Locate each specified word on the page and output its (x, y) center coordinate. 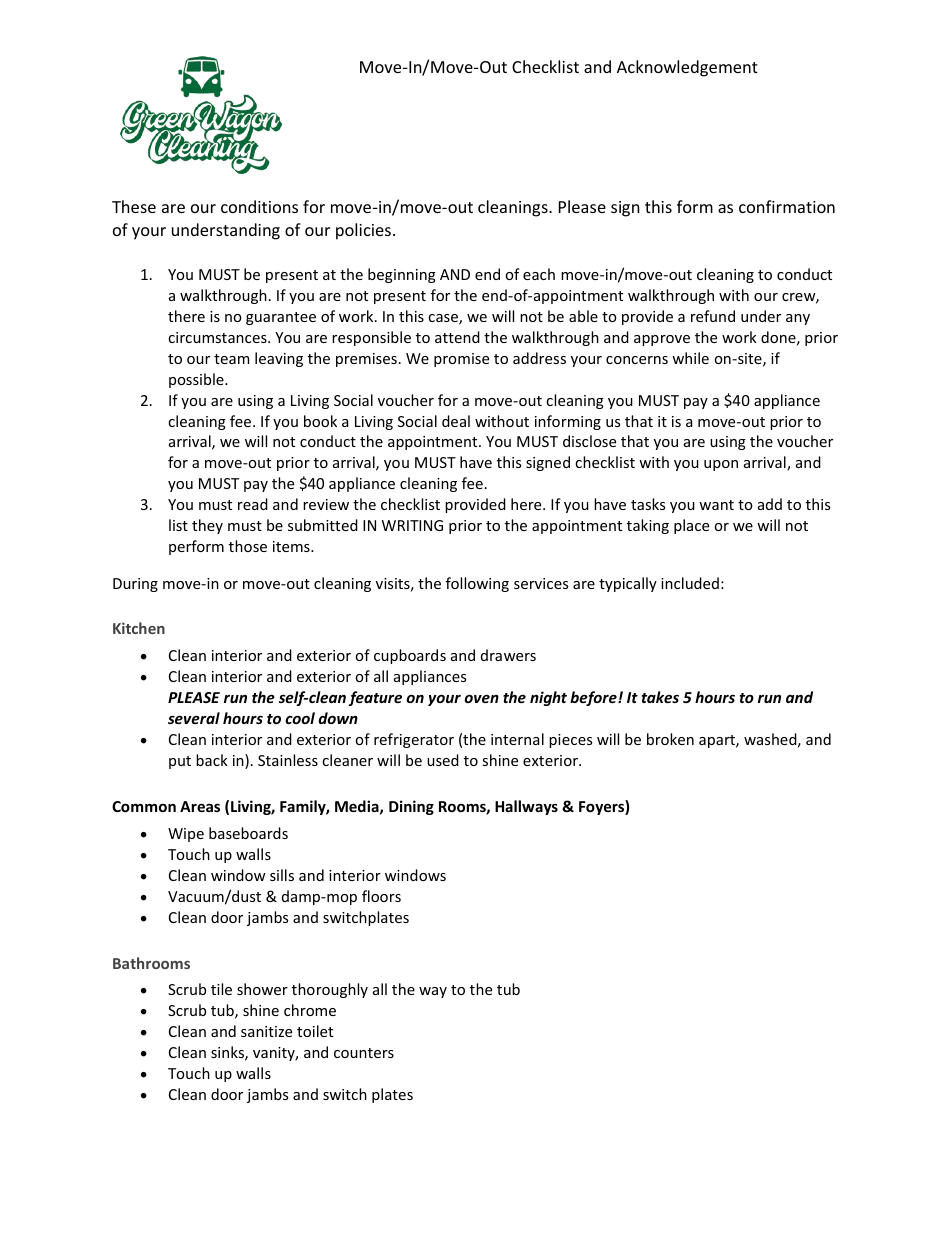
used (443, 760)
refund (713, 316)
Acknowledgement (687, 68)
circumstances (218, 337)
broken (670, 739)
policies (363, 231)
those (248, 546)
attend (457, 337)
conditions (259, 206)
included (690, 583)
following (477, 584)
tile (221, 989)
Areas (200, 806)
